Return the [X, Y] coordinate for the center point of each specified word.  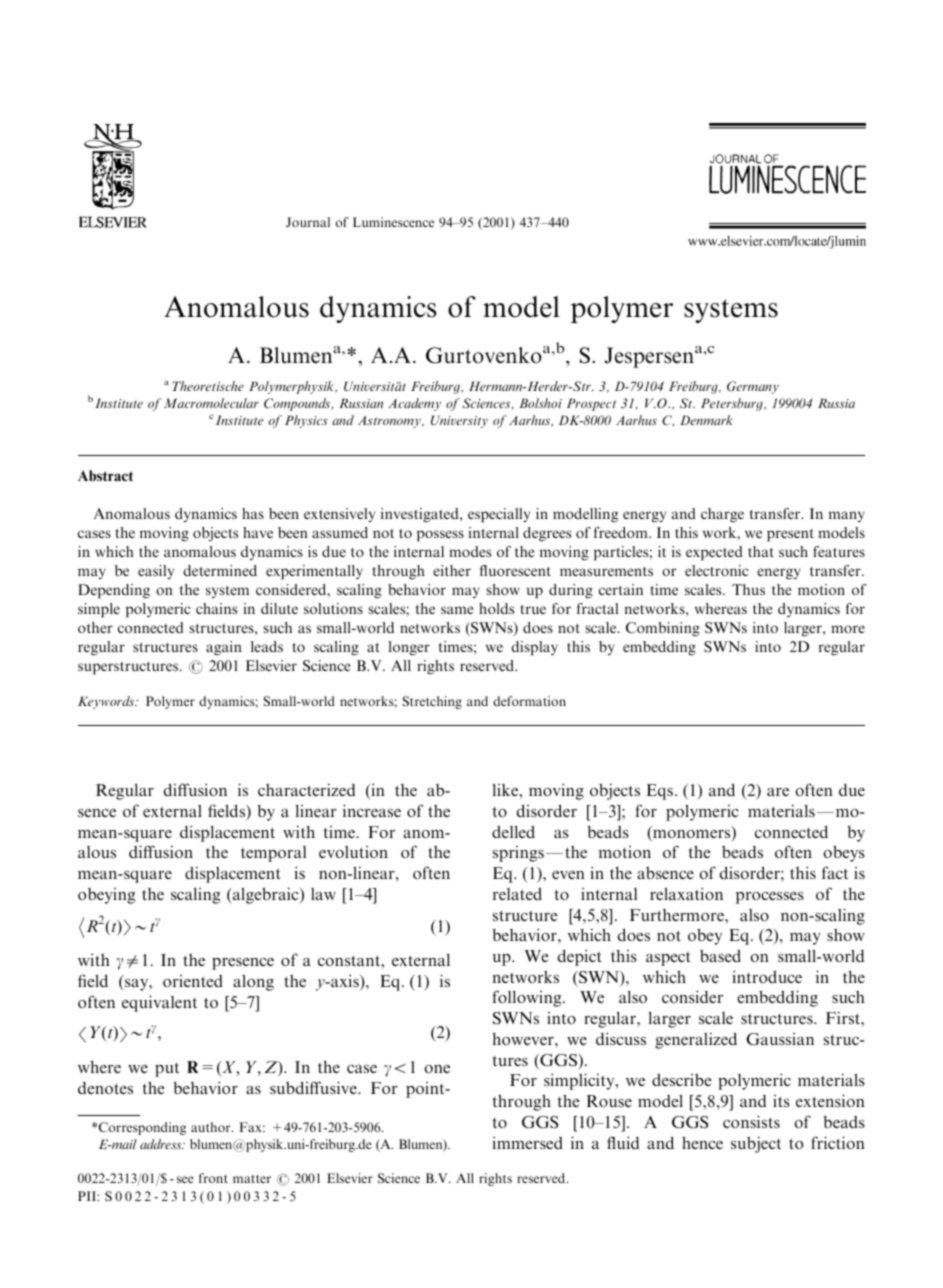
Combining [663, 629]
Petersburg [733, 404]
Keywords [107, 702]
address [162, 1144]
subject [756, 1144]
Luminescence [393, 222]
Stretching [432, 702]
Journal [308, 222]
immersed [527, 1142]
